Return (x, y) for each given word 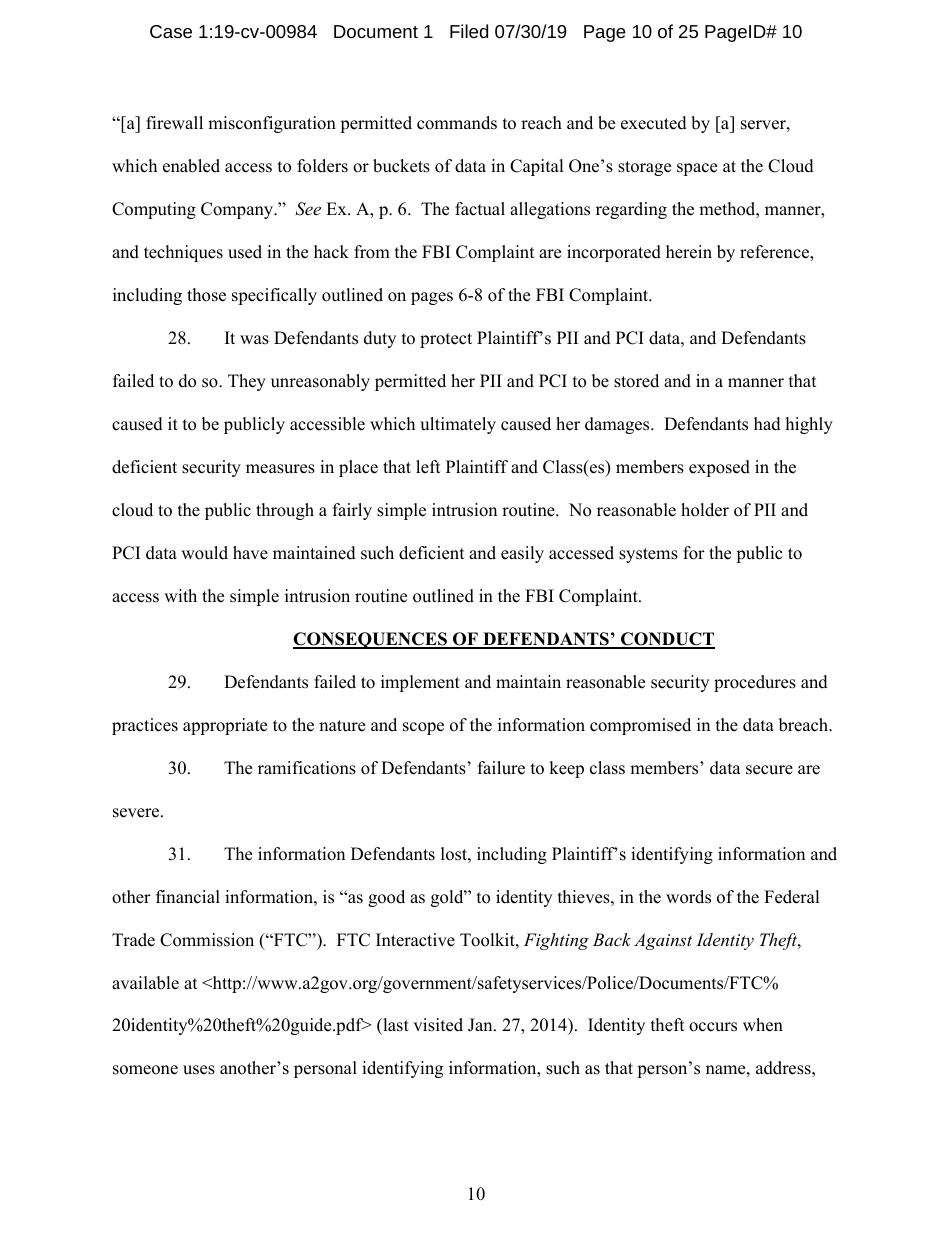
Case (171, 31)
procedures (755, 683)
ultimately (458, 425)
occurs (713, 1027)
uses (199, 1070)
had (767, 424)
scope (423, 728)
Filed (469, 31)
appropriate (225, 726)
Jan (481, 1025)
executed (654, 123)
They (247, 382)
